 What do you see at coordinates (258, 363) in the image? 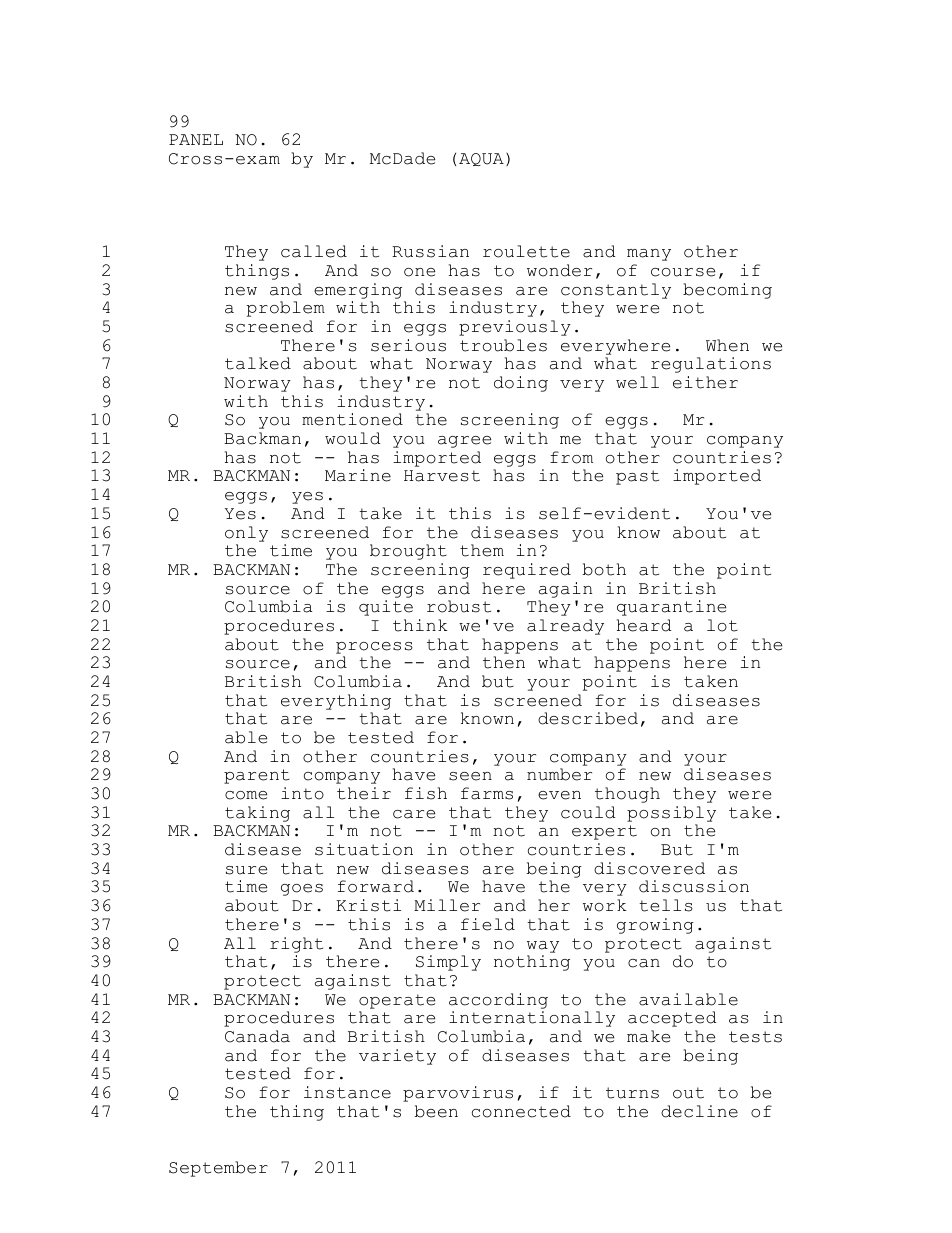
I see `talked` at bounding box center [258, 363].
